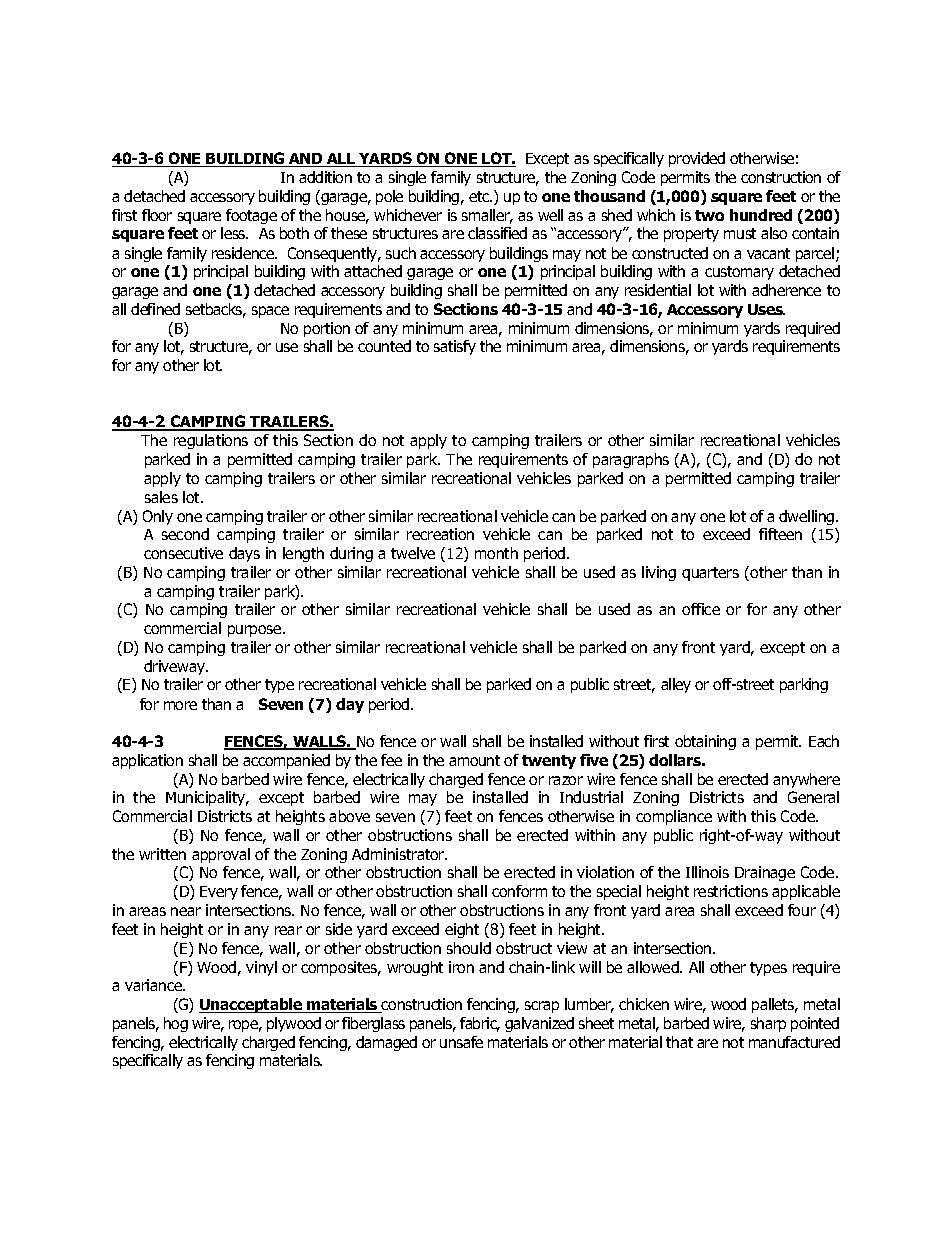 This screenshot has height=1233, width=952. Describe the element at coordinates (256, 631) in the screenshot. I see `purpose` at that location.
